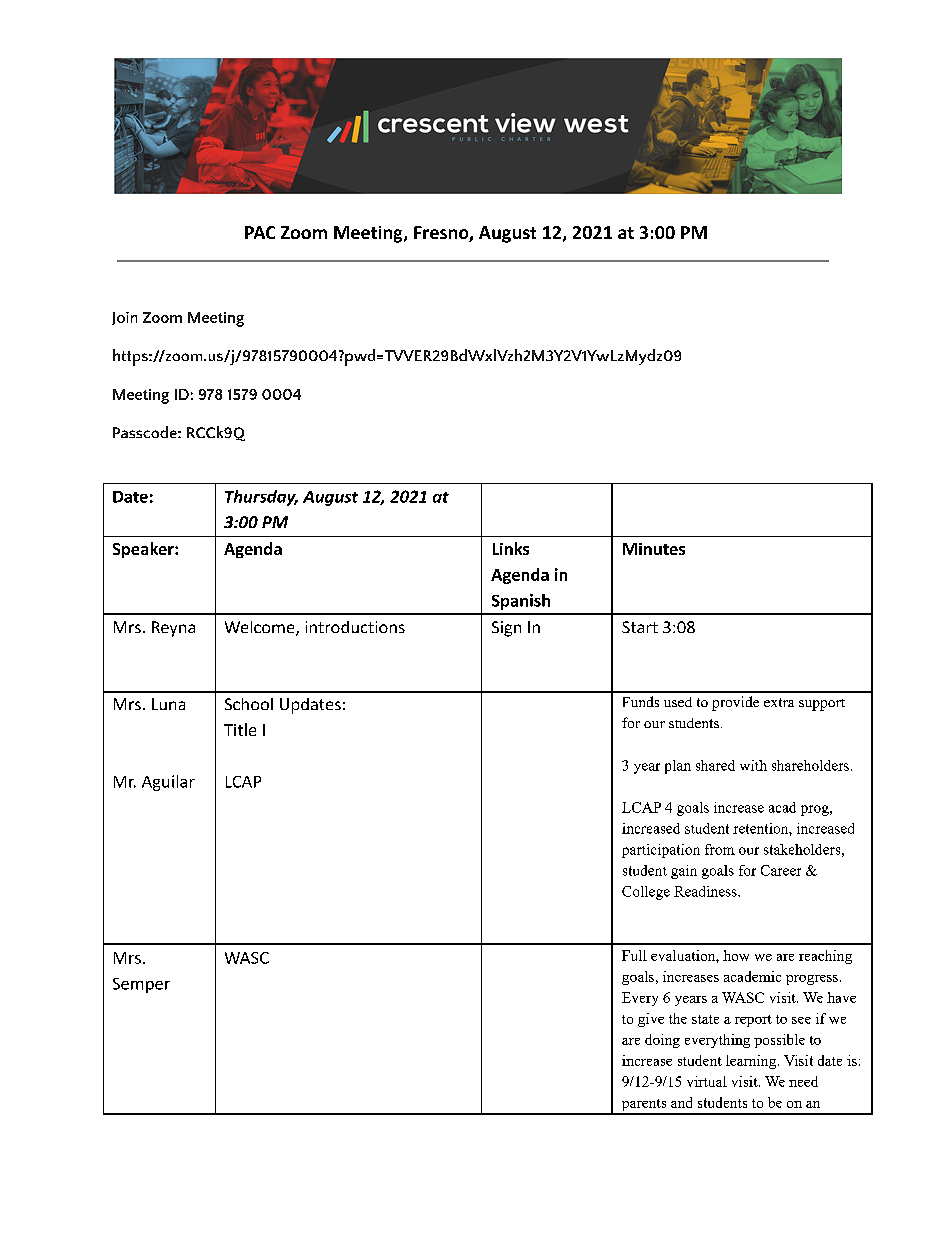 This screenshot has height=1233, width=952. What do you see at coordinates (124, 318) in the screenshot?
I see `Join` at bounding box center [124, 318].
